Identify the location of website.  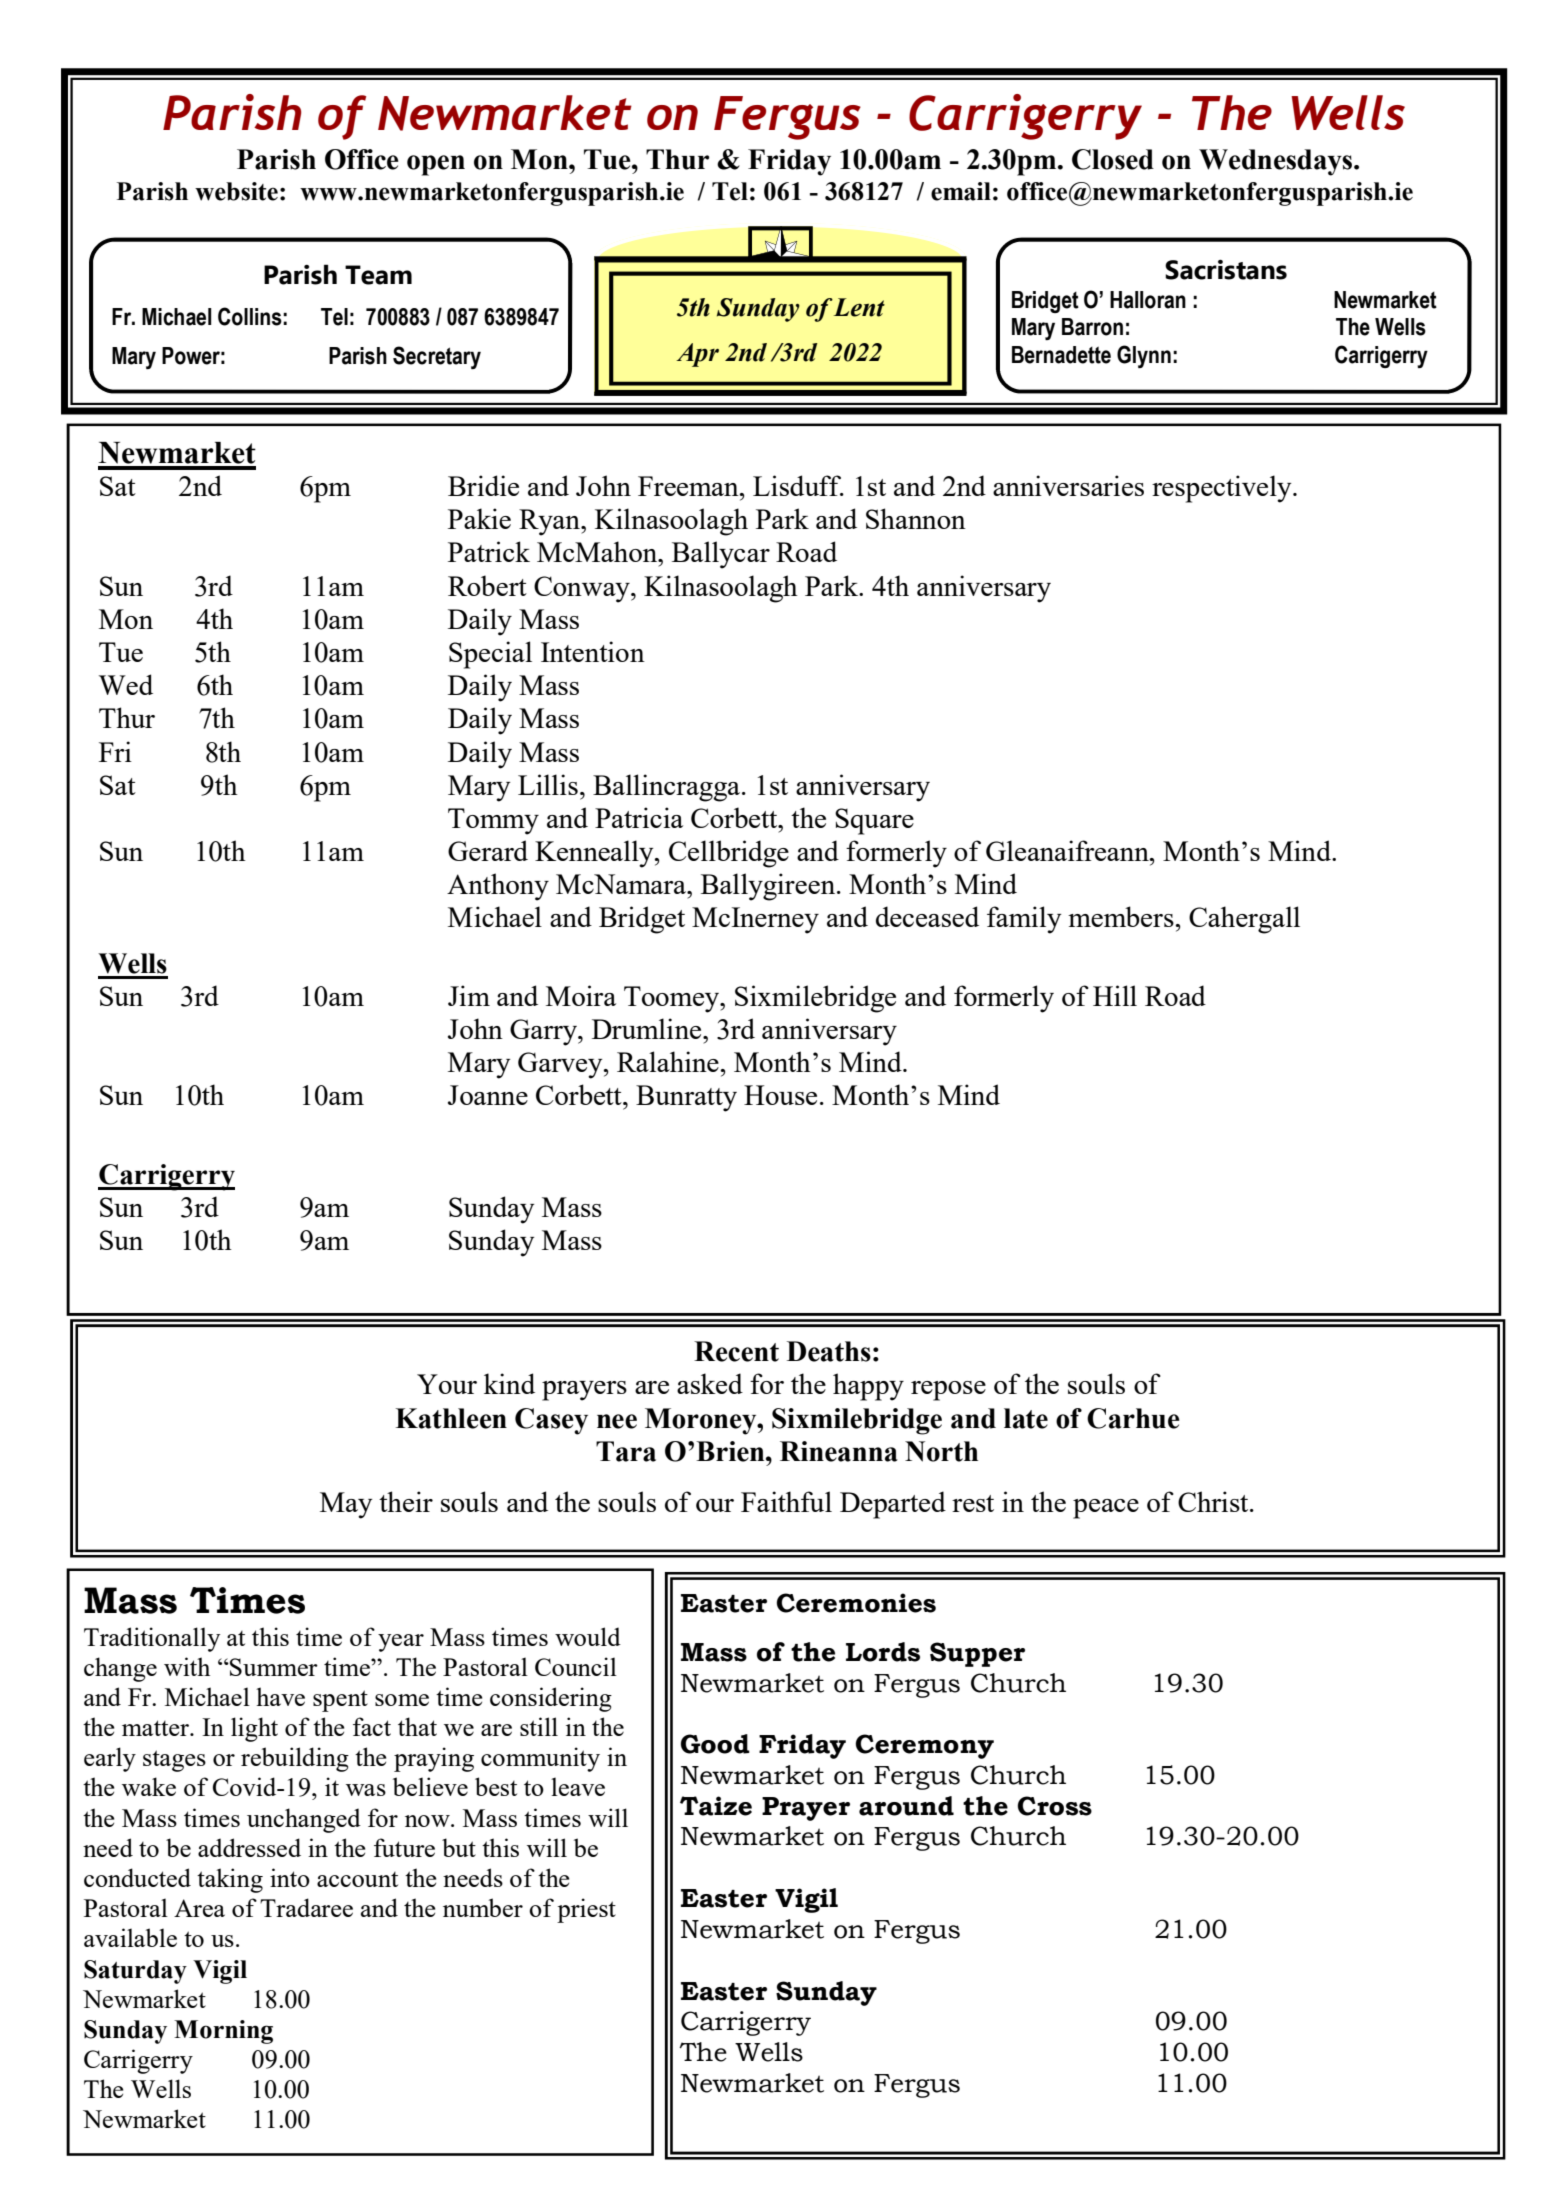
(236, 191).
